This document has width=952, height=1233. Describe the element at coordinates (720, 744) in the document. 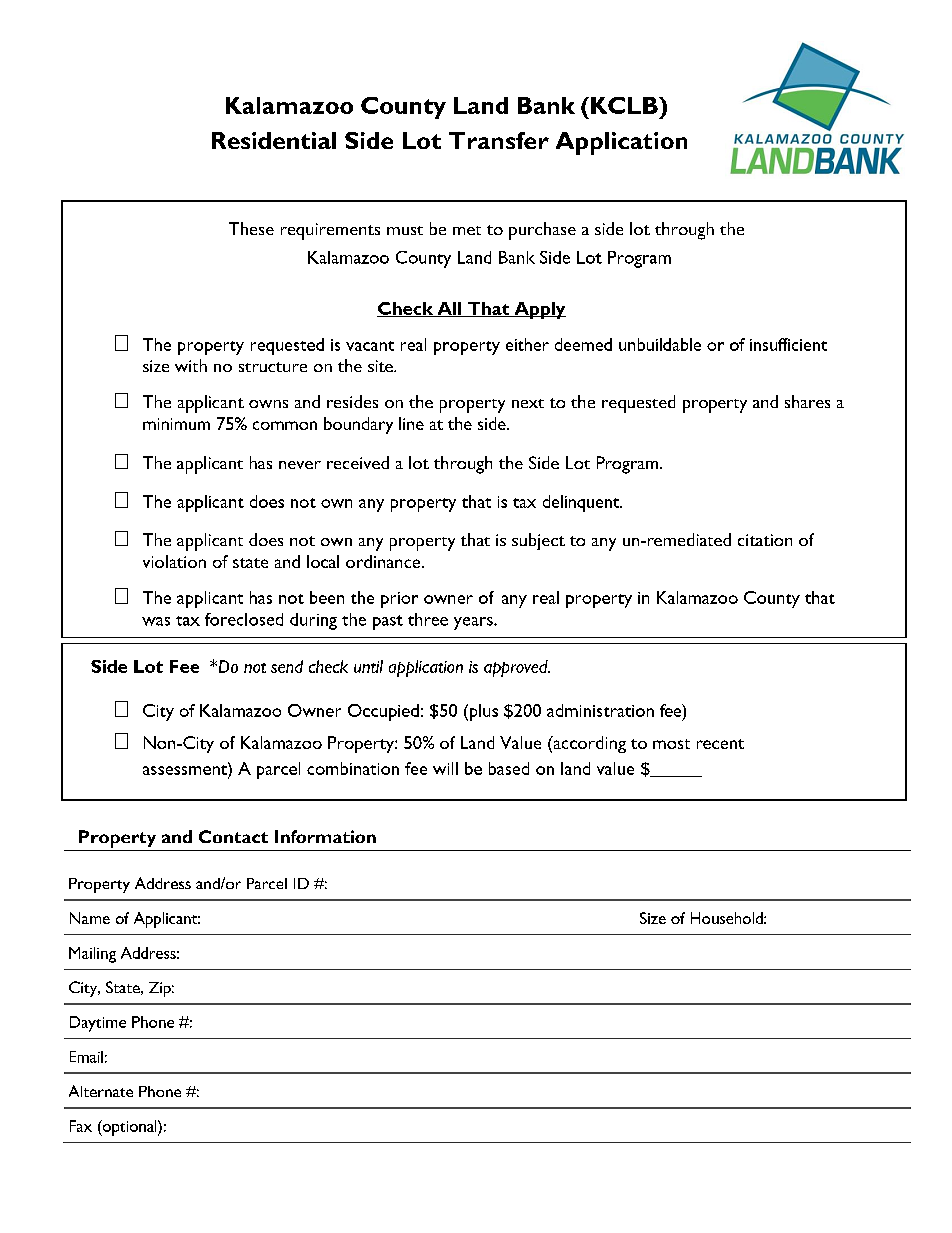

I see `recent` at that location.
